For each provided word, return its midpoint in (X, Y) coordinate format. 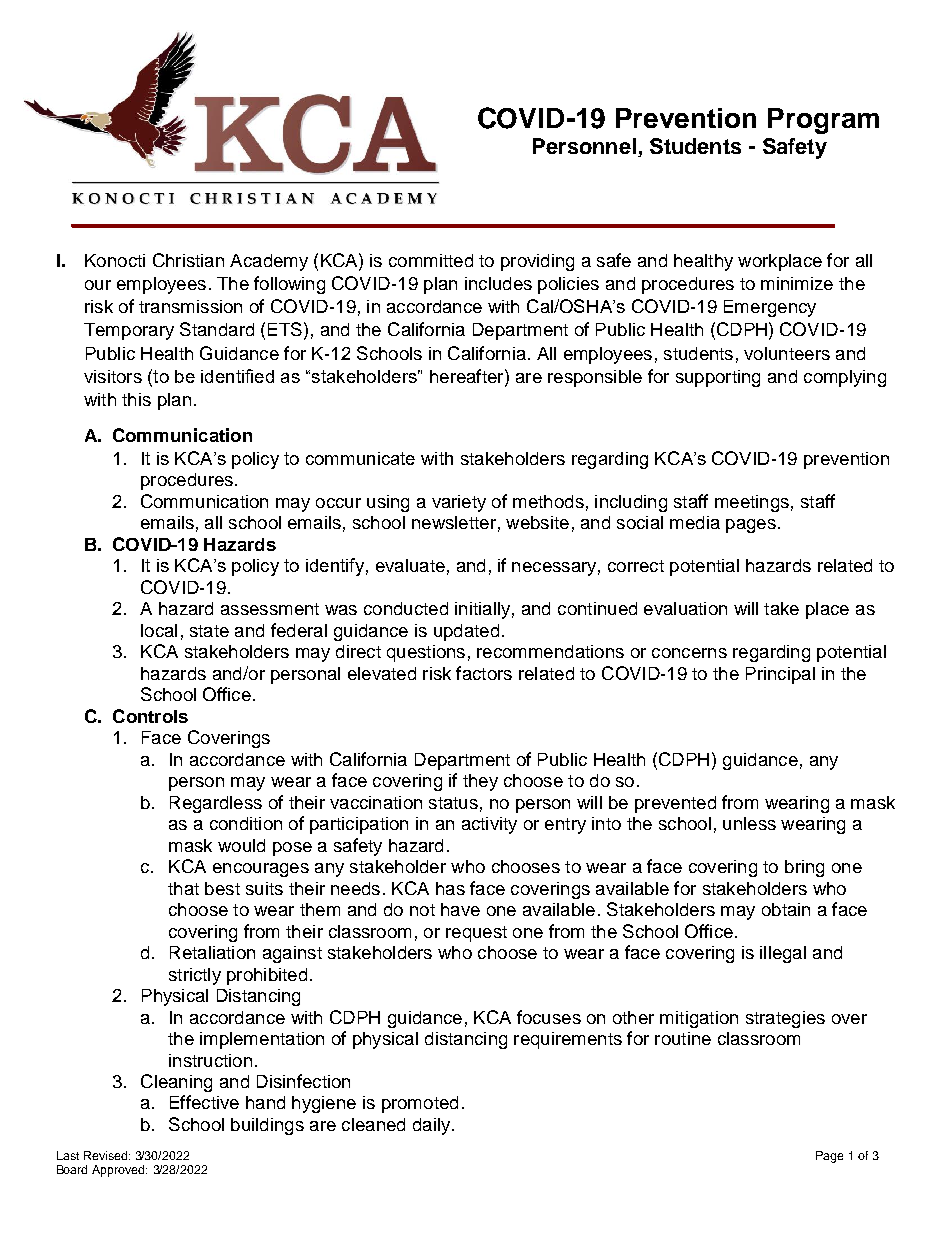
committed (431, 260)
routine (683, 1038)
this (136, 399)
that (183, 888)
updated (466, 632)
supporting (718, 378)
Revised (107, 1155)
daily (431, 1126)
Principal (780, 675)
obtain (786, 909)
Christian (188, 260)
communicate (360, 458)
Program (823, 121)
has (450, 888)
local (159, 630)
